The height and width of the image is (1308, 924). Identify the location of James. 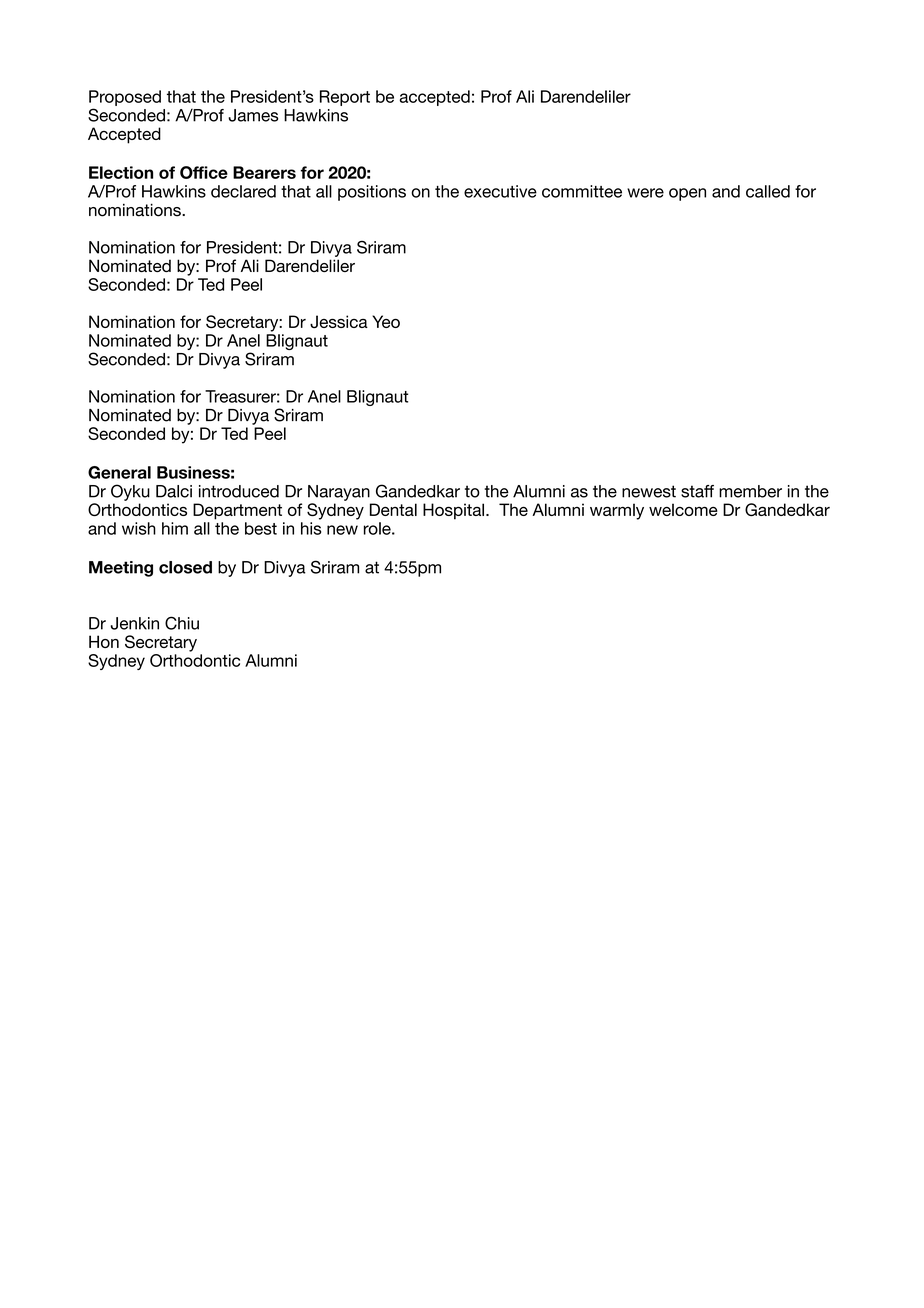
(253, 115).
